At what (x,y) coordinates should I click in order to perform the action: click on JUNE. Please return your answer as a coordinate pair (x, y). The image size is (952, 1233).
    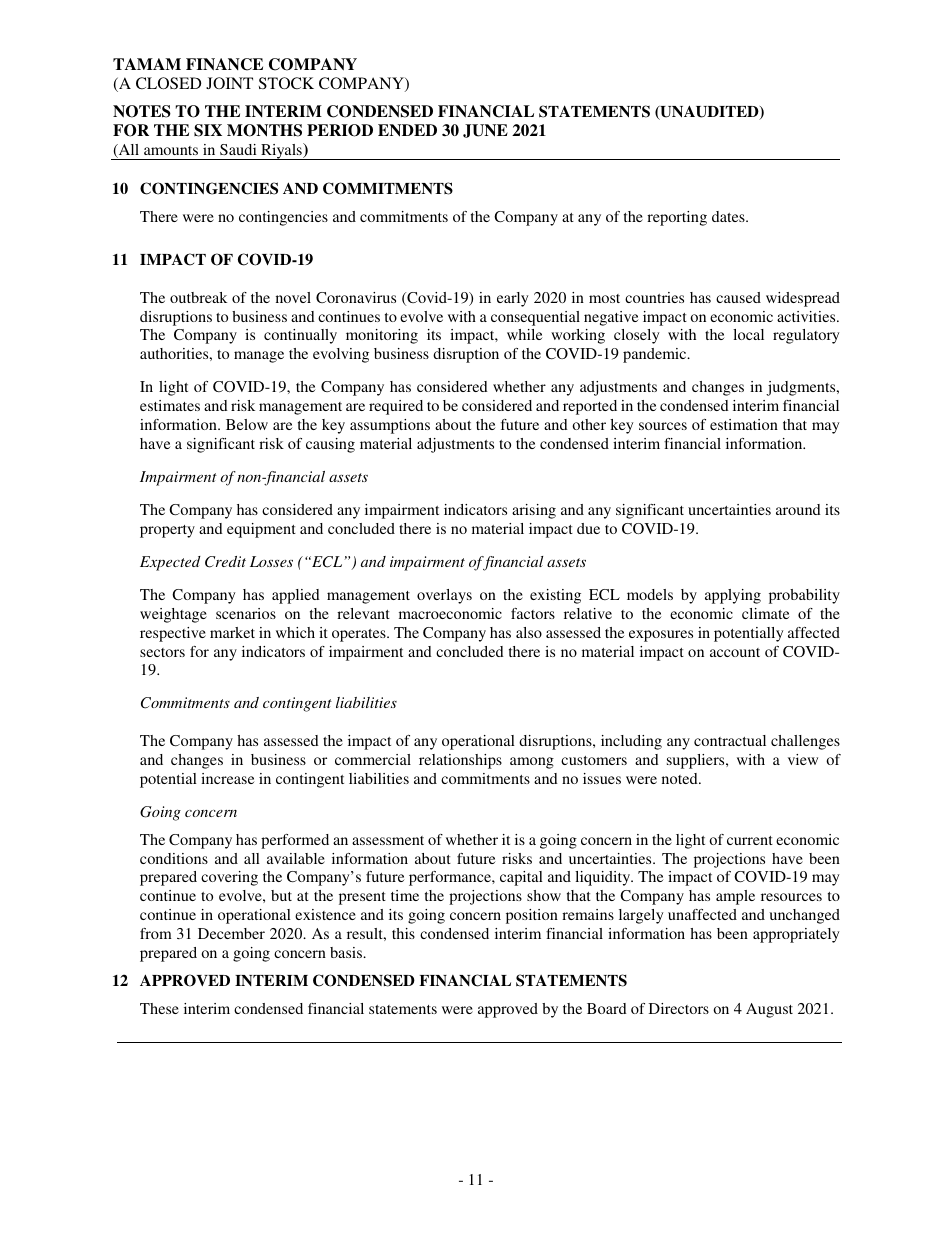
    Looking at the image, I should click on (485, 131).
